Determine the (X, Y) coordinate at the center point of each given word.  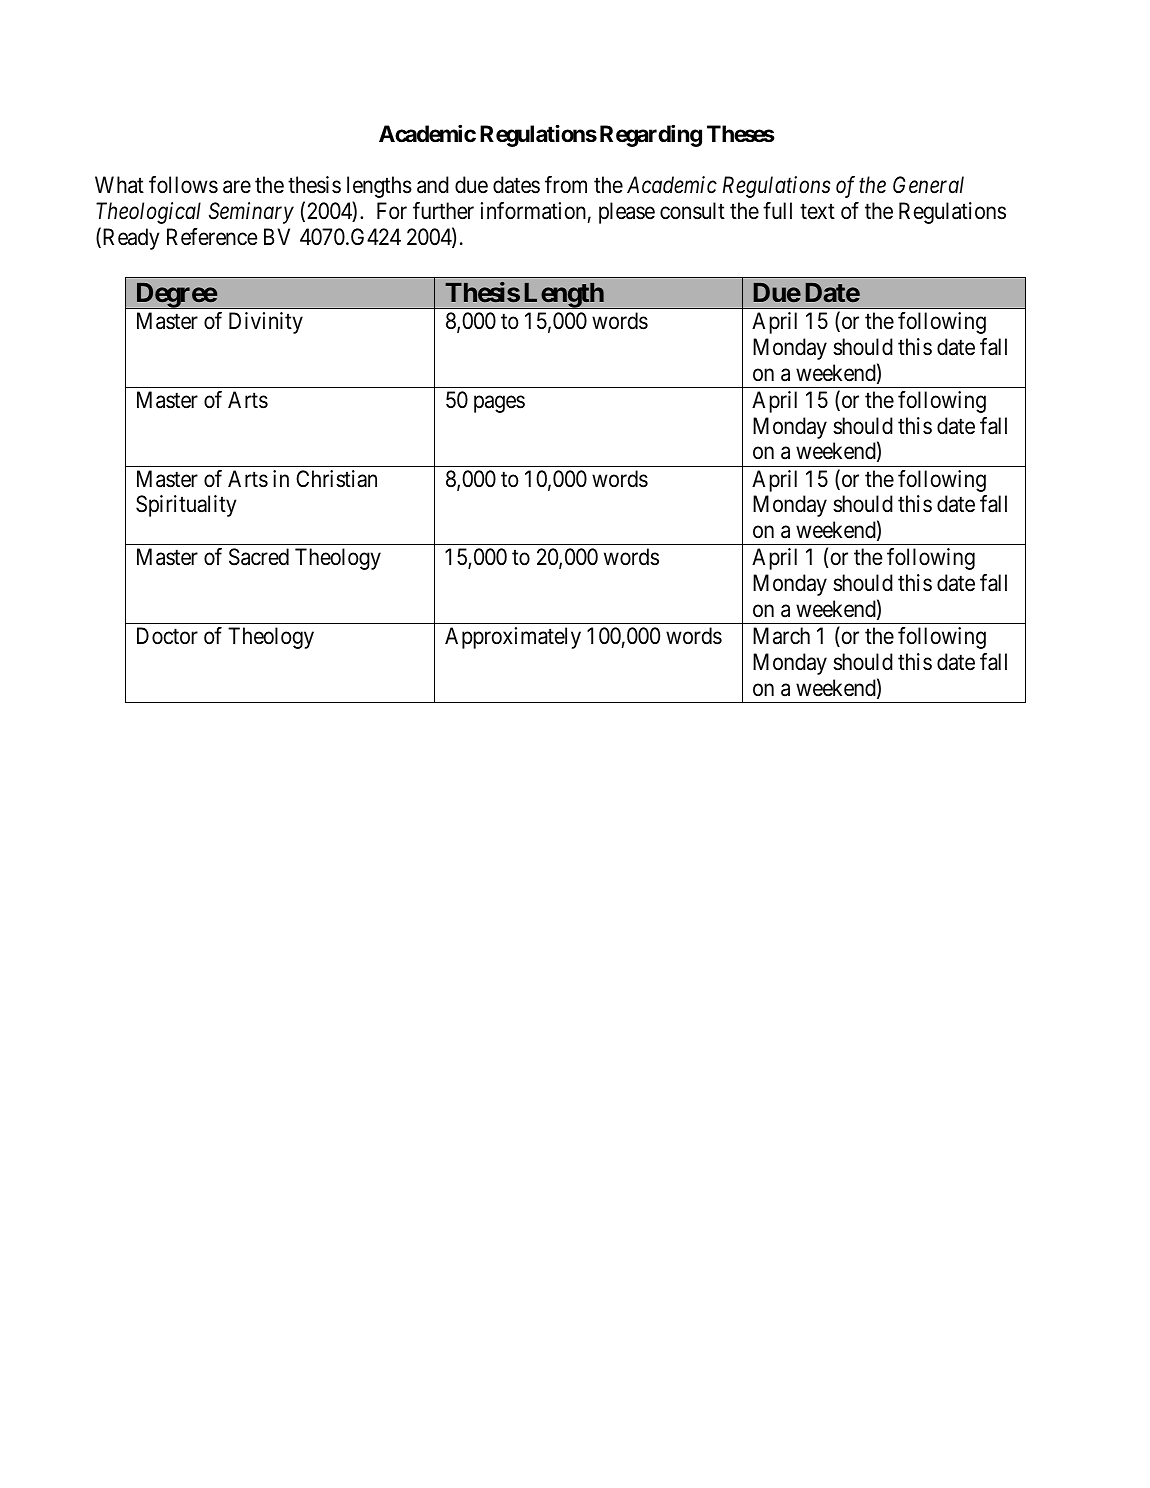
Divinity (266, 323)
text (817, 211)
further (443, 211)
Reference (212, 237)
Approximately (513, 638)
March (781, 636)
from (566, 185)
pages (499, 404)
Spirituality (186, 506)
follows (183, 185)
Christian (336, 479)
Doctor (167, 636)
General (928, 185)
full (777, 210)
